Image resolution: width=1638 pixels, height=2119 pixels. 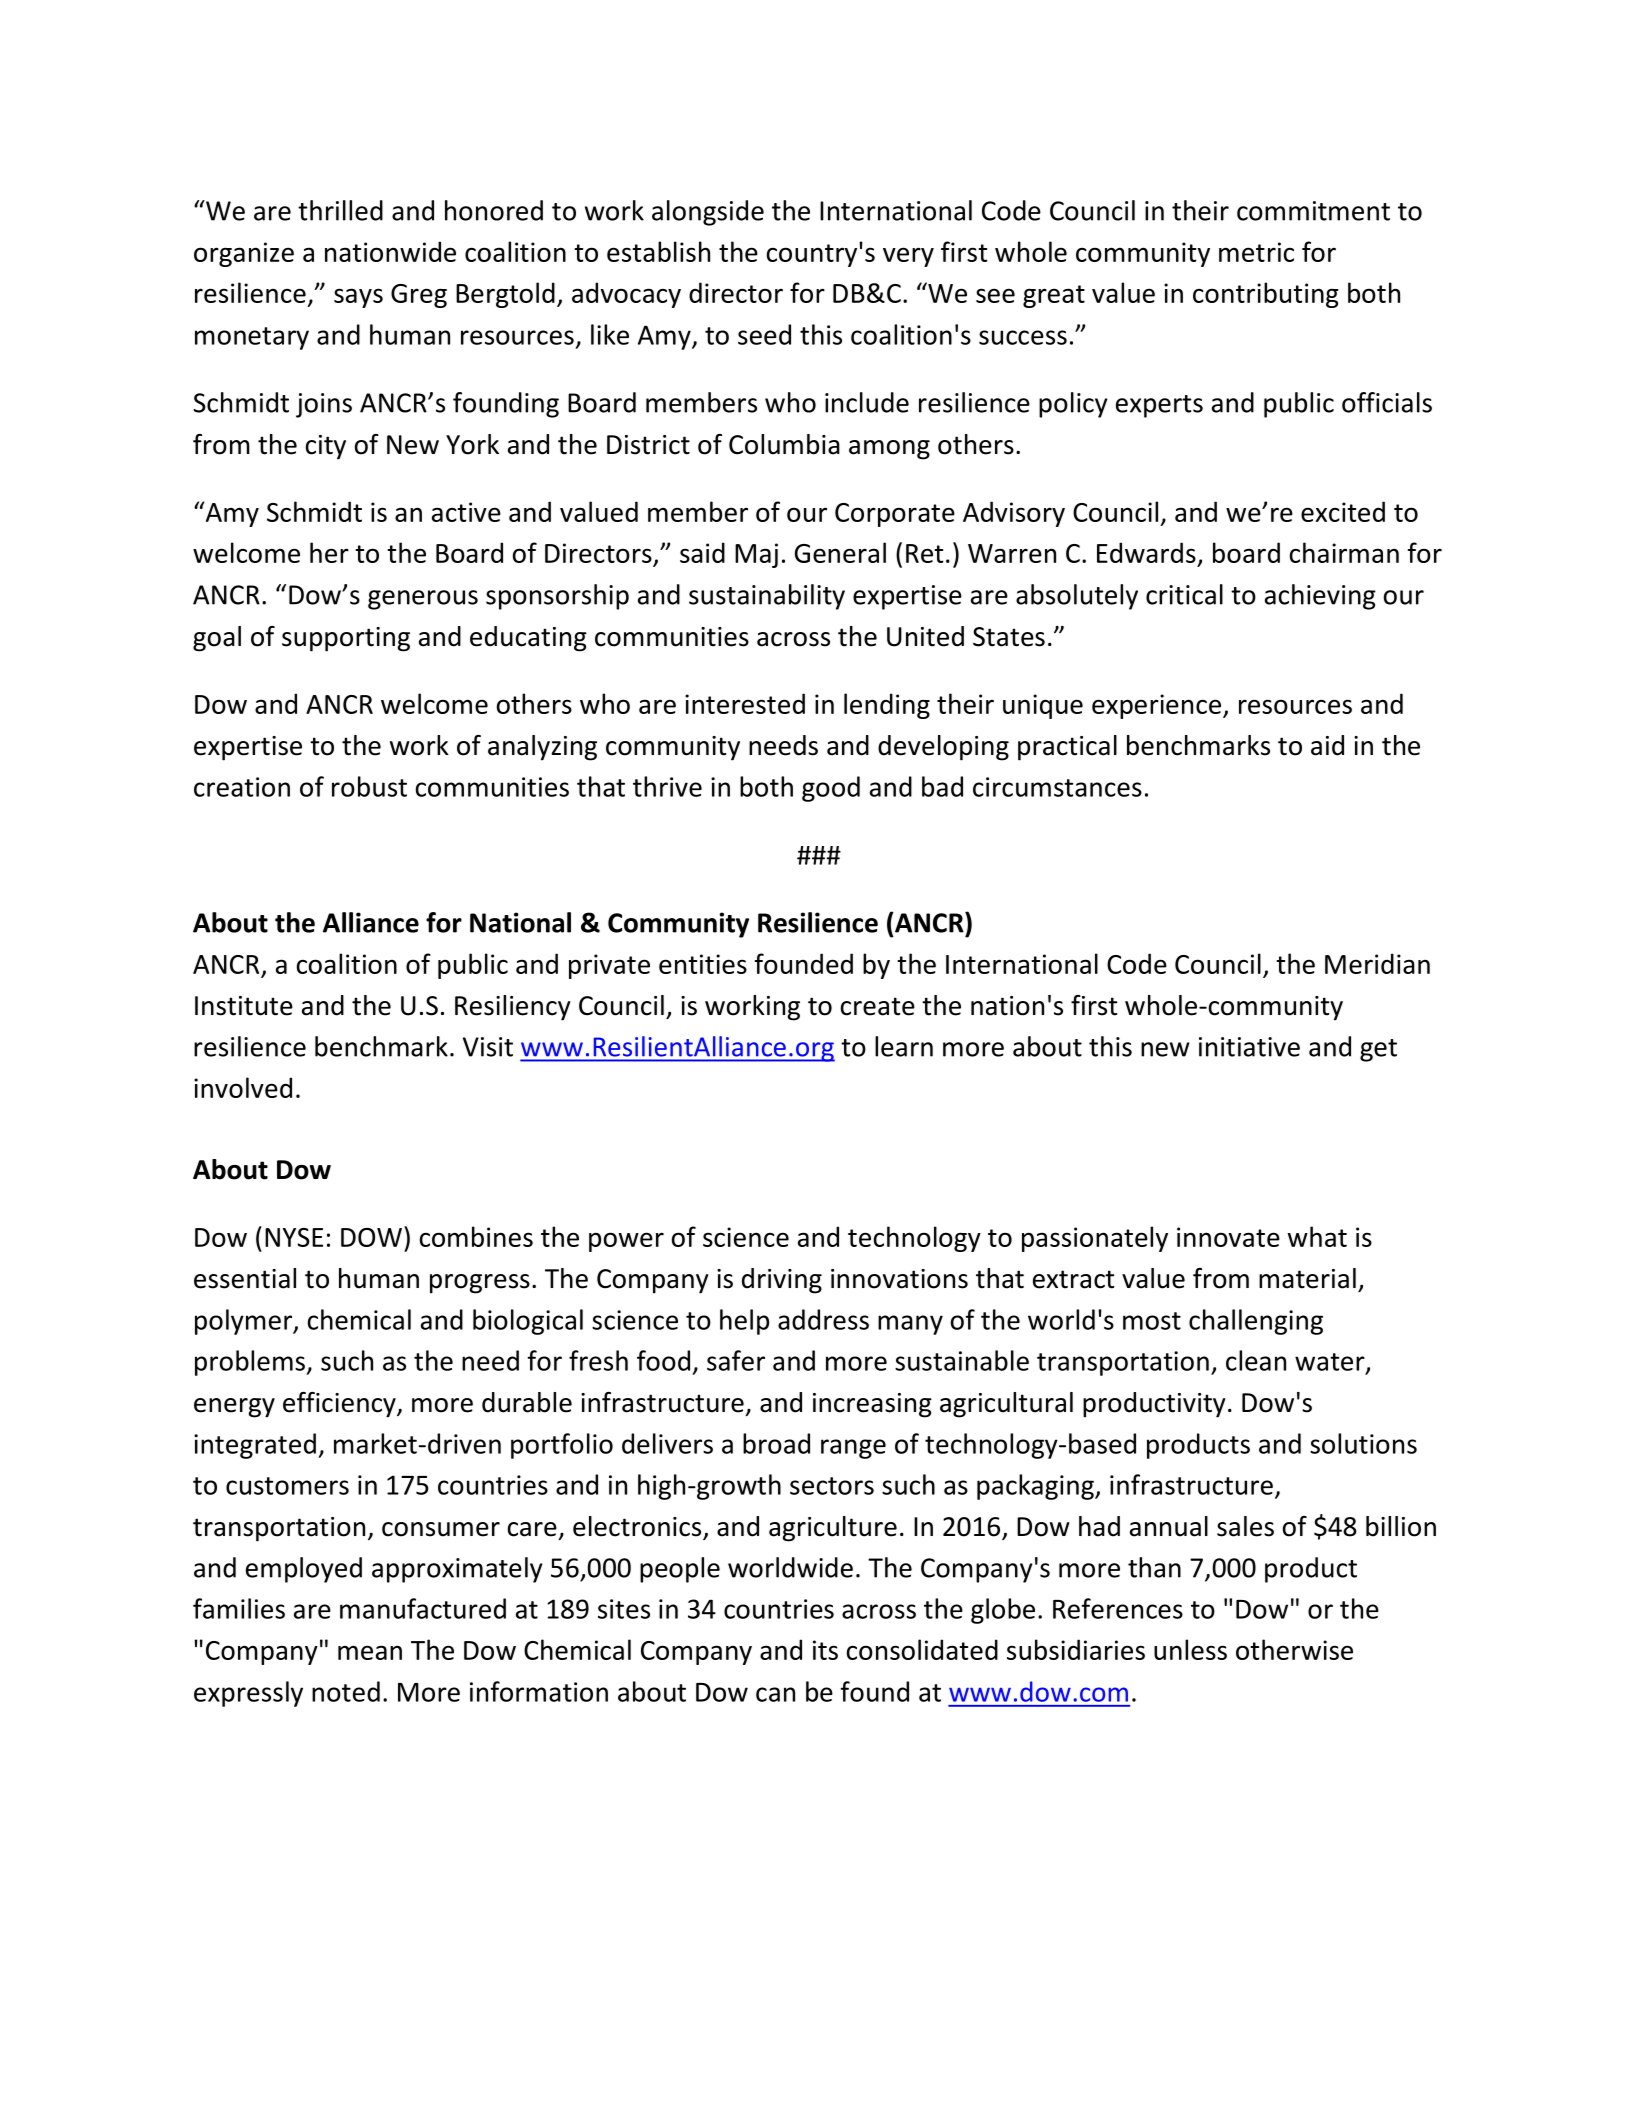 What do you see at coordinates (370, 1652) in the screenshot?
I see `mean` at bounding box center [370, 1652].
